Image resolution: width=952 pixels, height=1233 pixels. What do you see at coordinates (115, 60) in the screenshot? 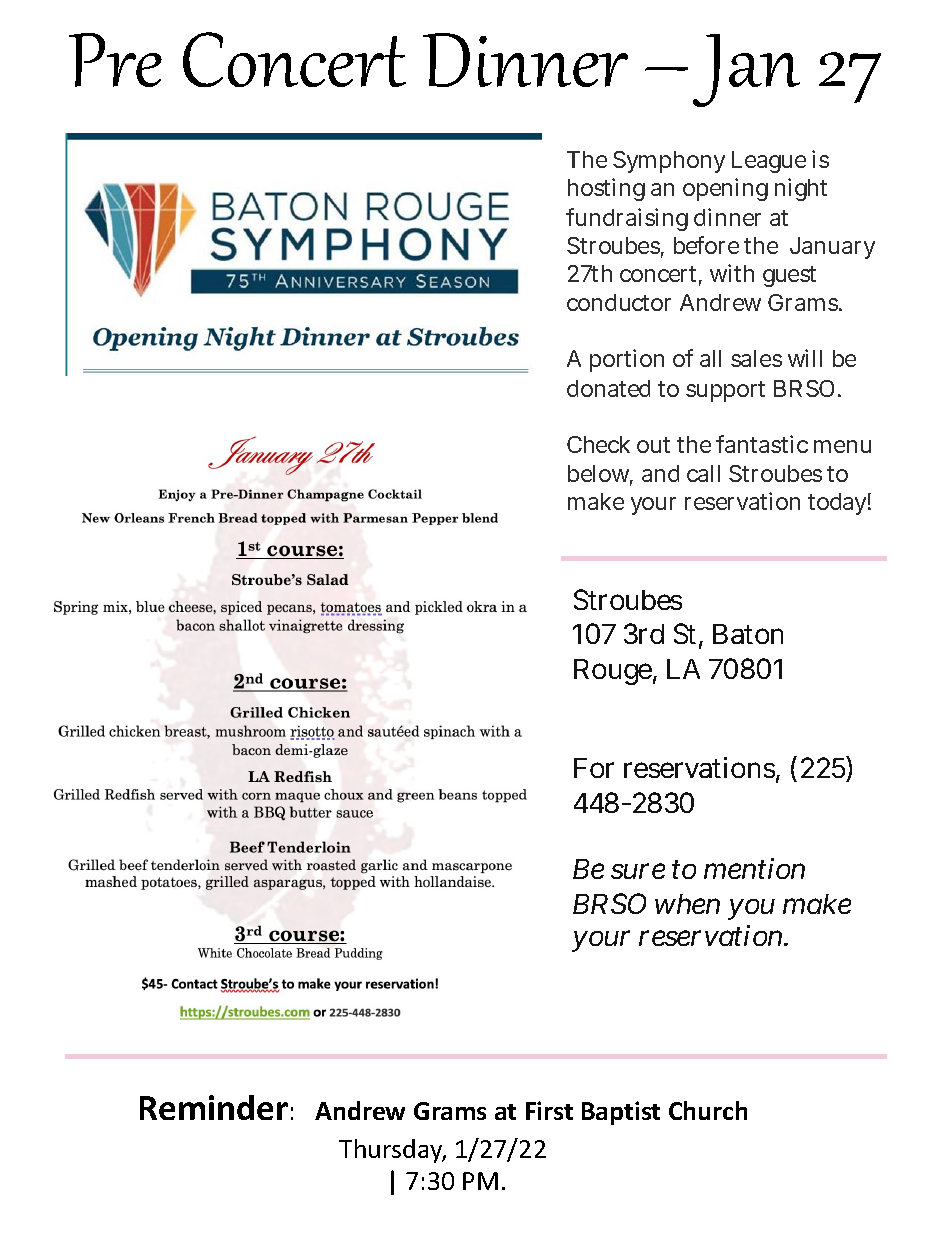
I see `Pre` at bounding box center [115, 60].
